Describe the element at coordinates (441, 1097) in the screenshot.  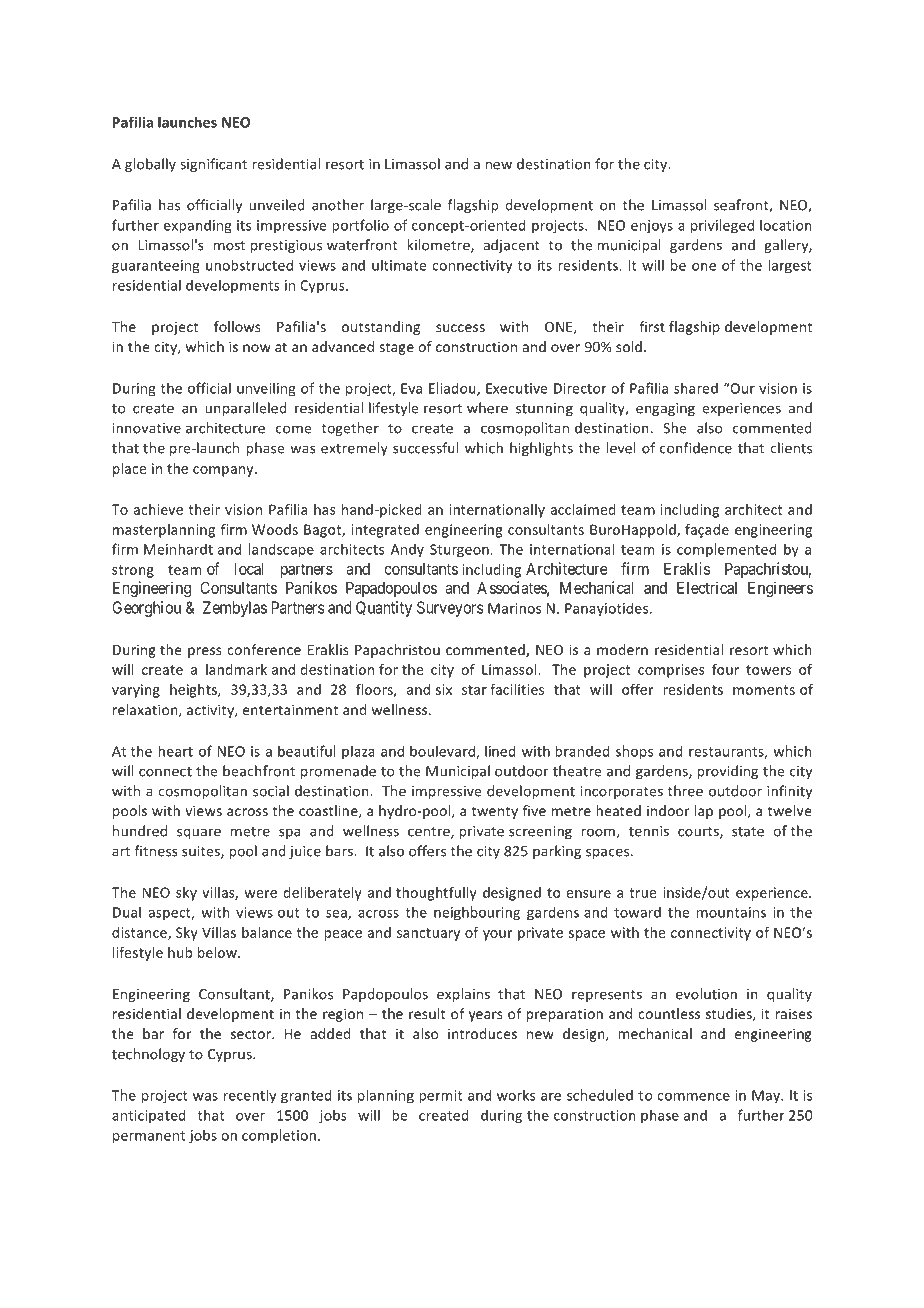
I see `permit` at that location.
